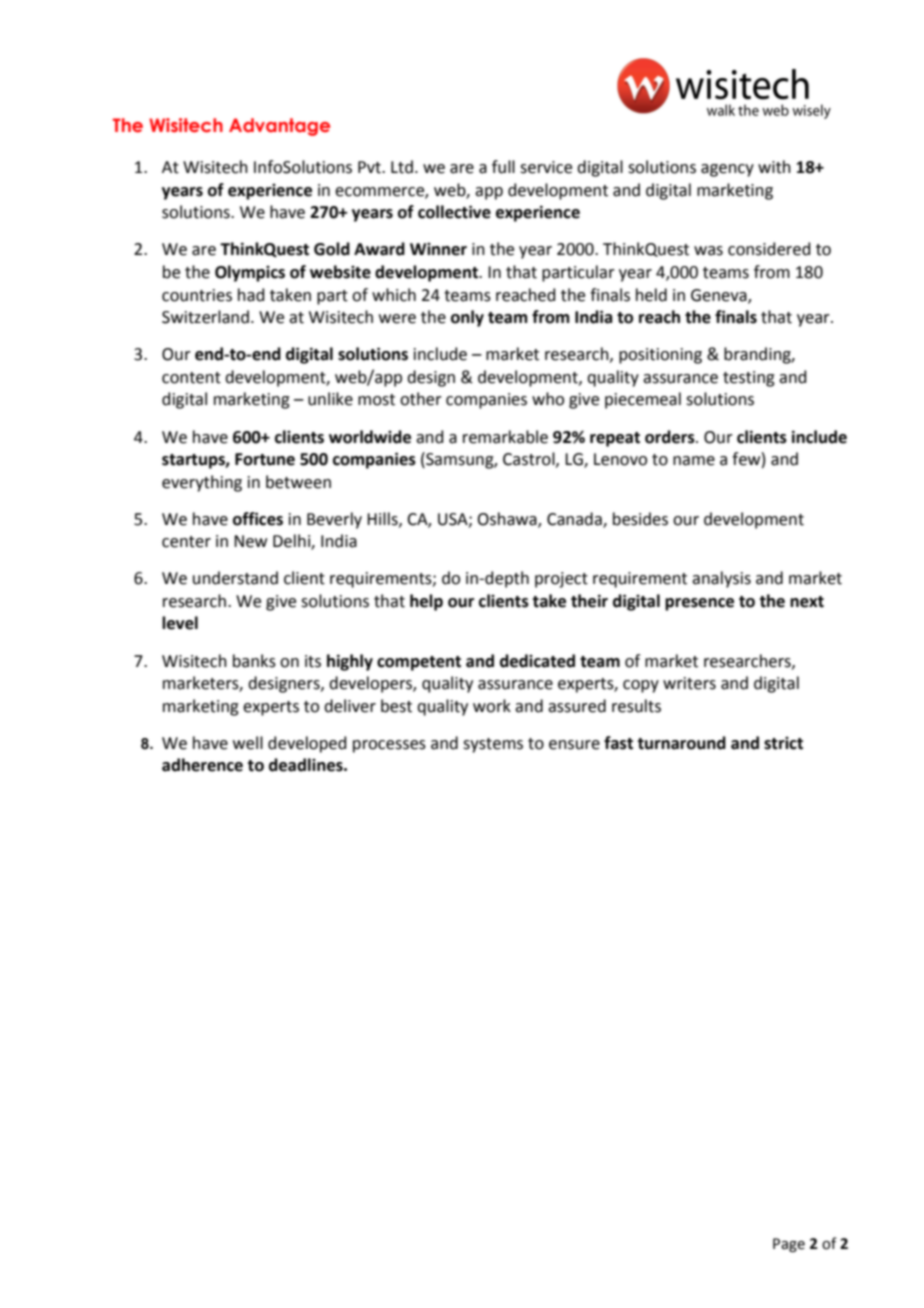 This screenshot has width=924, height=1308. Describe the element at coordinates (689, 683) in the screenshot. I see `writers` at that location.
